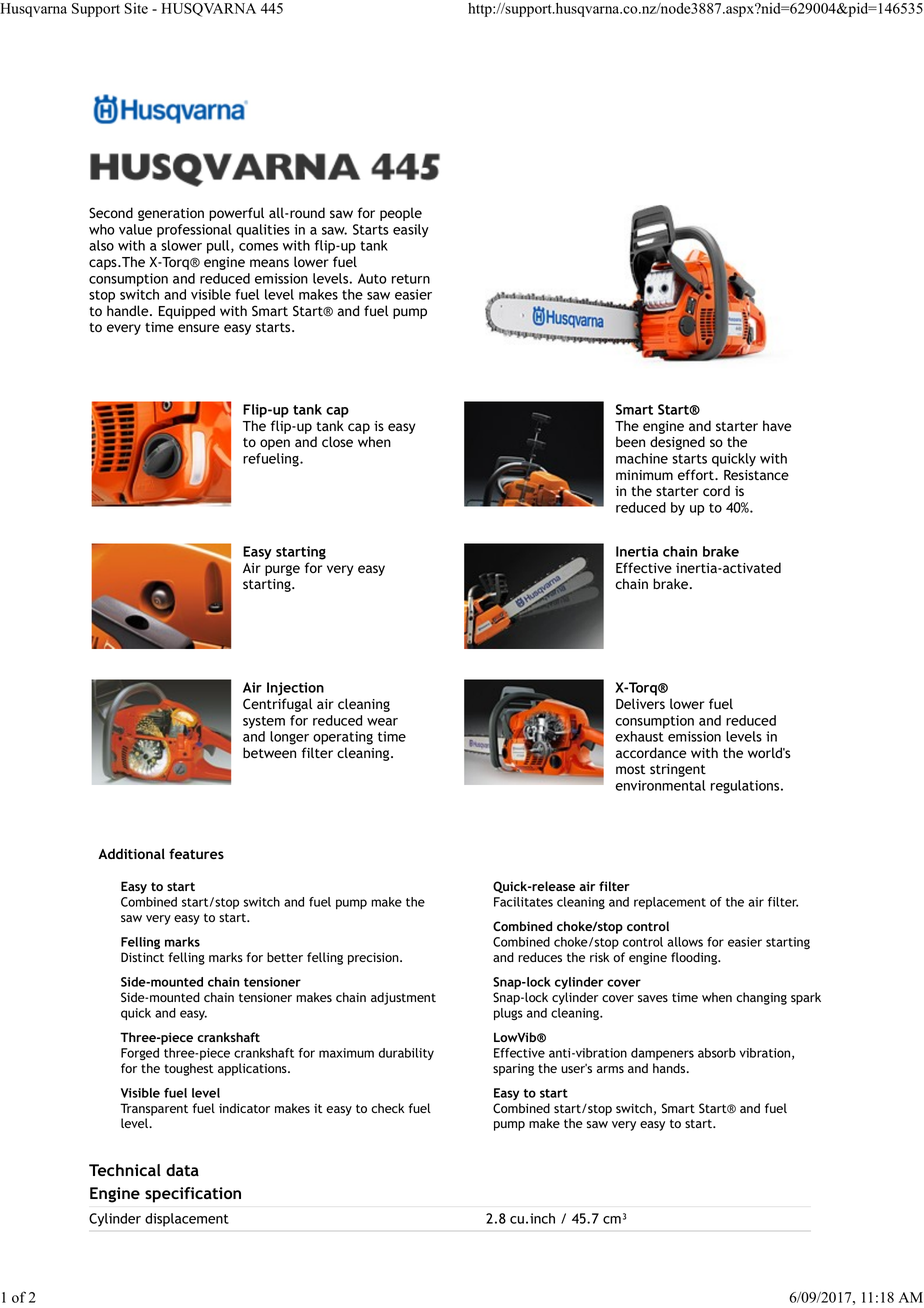  Describe the element at coordinates (382, 722) in the page. I see `wear` at that location.
